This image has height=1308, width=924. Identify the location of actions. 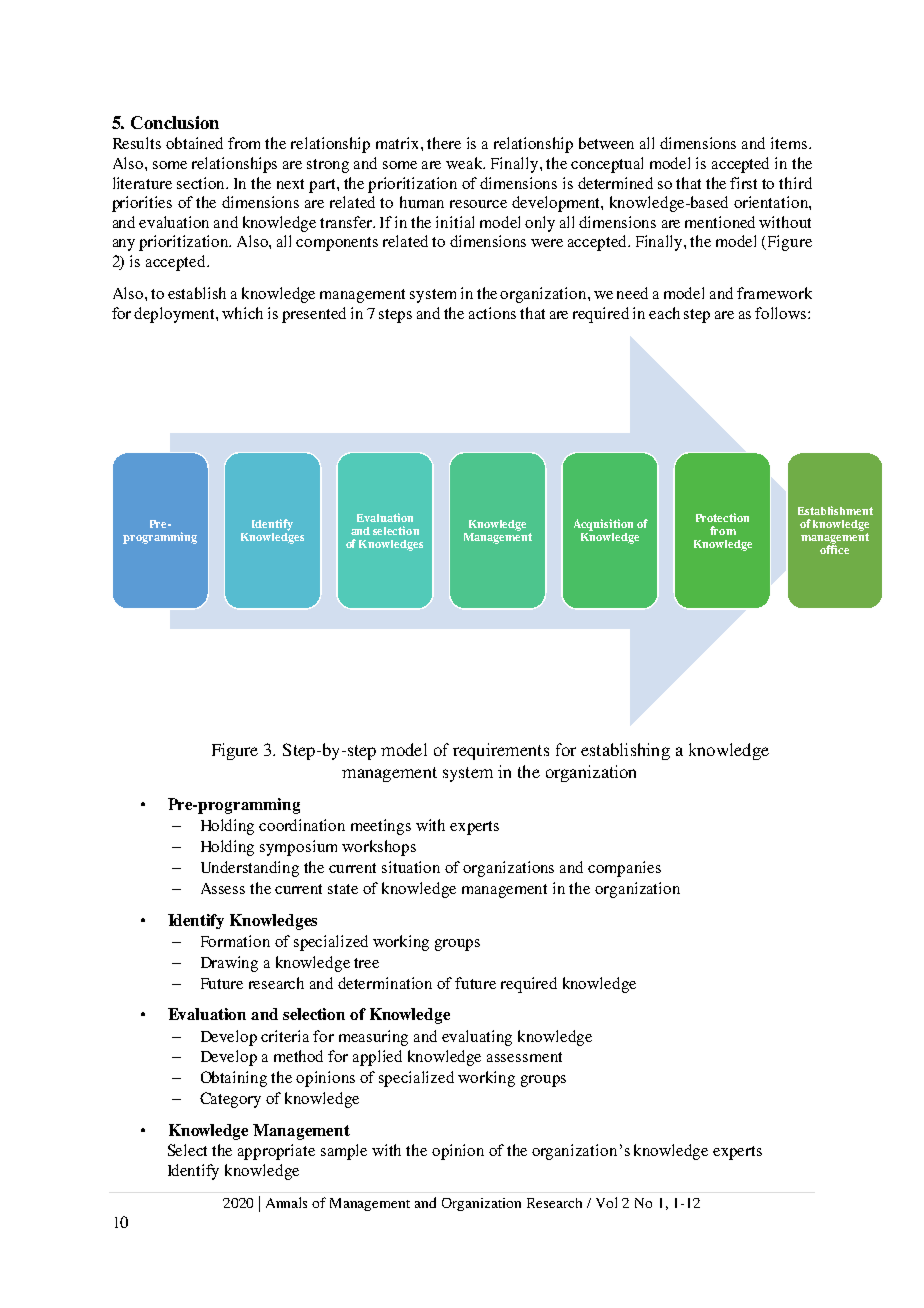
(492, 313).
